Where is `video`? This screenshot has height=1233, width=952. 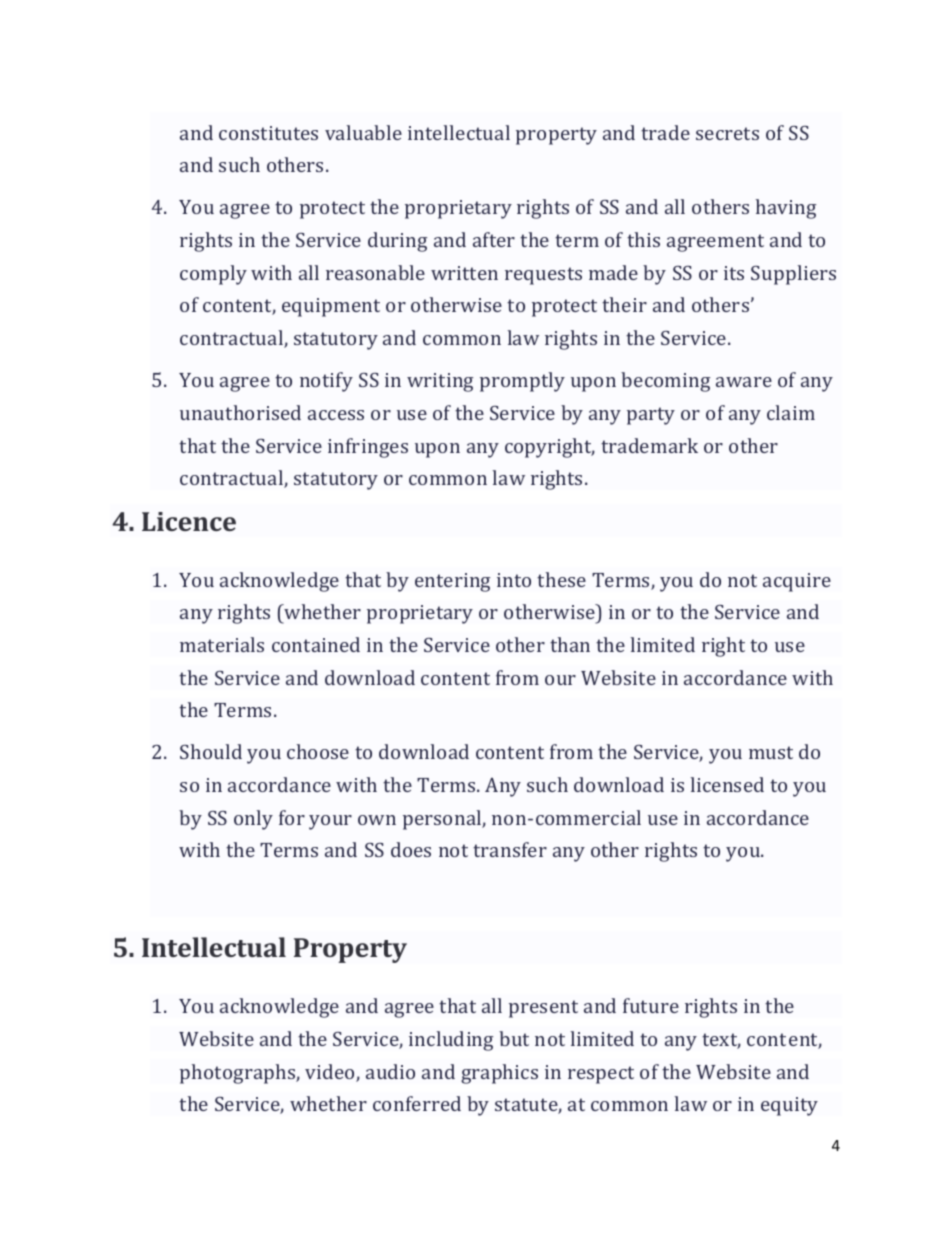 video is located at coordinates (331, 1073).
